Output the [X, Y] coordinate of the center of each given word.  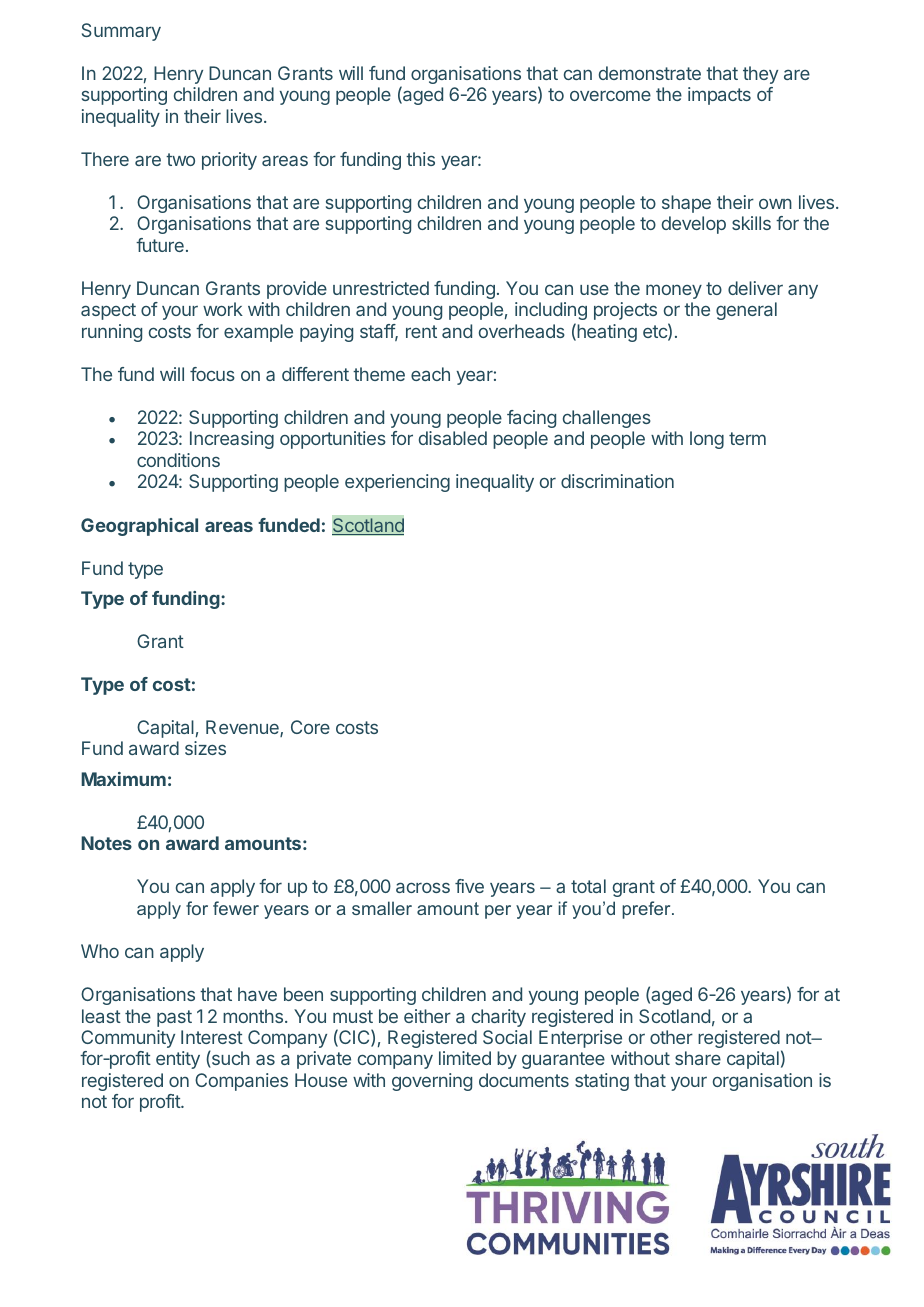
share [698, 1058]
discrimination [617, 481]
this [420, 159]
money [674, 291]
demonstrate [650, 73]
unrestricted [381, 288]
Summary [121, 32]
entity [178, 1060]
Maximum [123, 779]
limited [465, 1058]
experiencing [397, 483]
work [223, 309]
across [423, 887]
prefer [647, 910]
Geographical [139, 527]
